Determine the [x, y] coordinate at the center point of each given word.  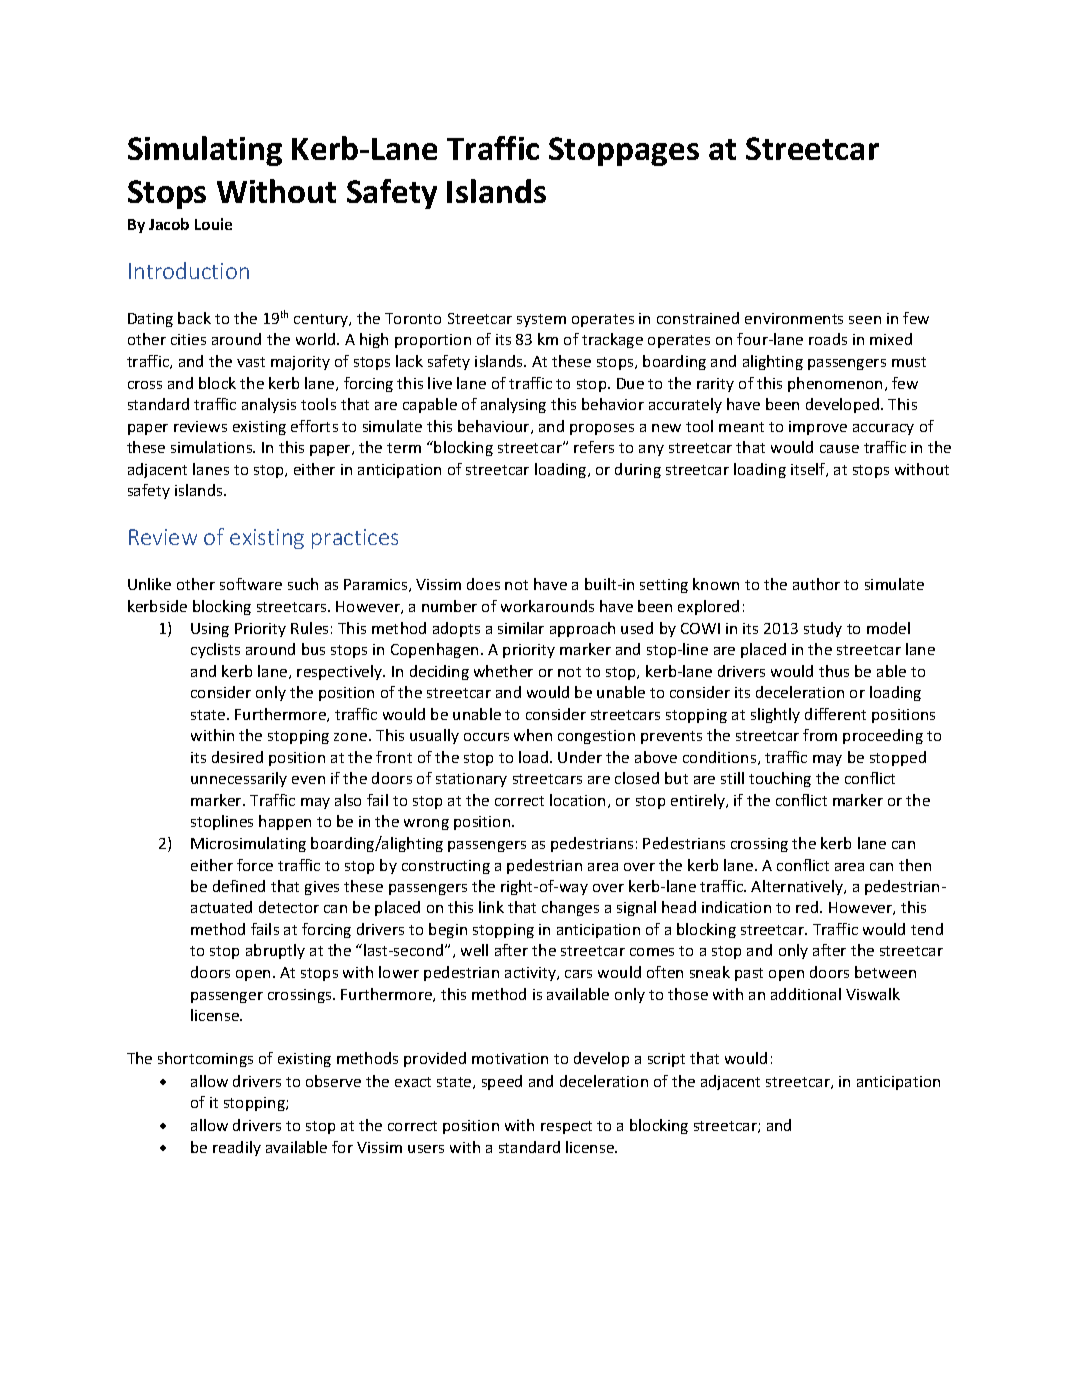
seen [865, 320]
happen [285, 822]
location [577, 800]
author [816, 584]
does [483, 584]
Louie [213, 224]
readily [237, 1148]
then [915, 865]
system [541, 320]
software [251, 584]
